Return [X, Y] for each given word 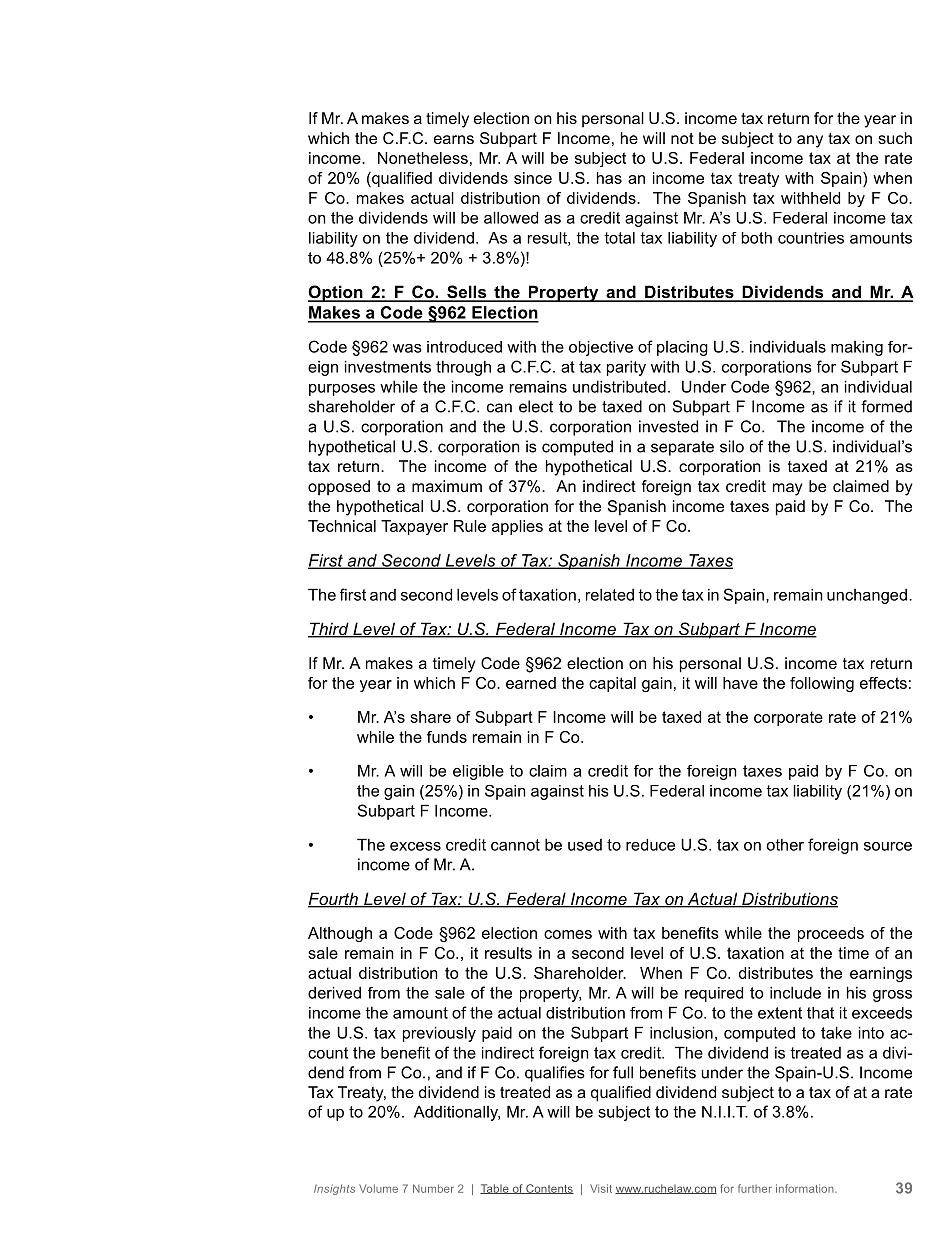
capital [612, 684]
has [609, 178]
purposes [342, 390]
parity [626, 368]
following [822, 684]
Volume [378, 1188]
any [810, 141]
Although [340, 934]
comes [568, 934]
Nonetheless [423, 158]
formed [886, 406]
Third [329, 630]
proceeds [831, 934]
